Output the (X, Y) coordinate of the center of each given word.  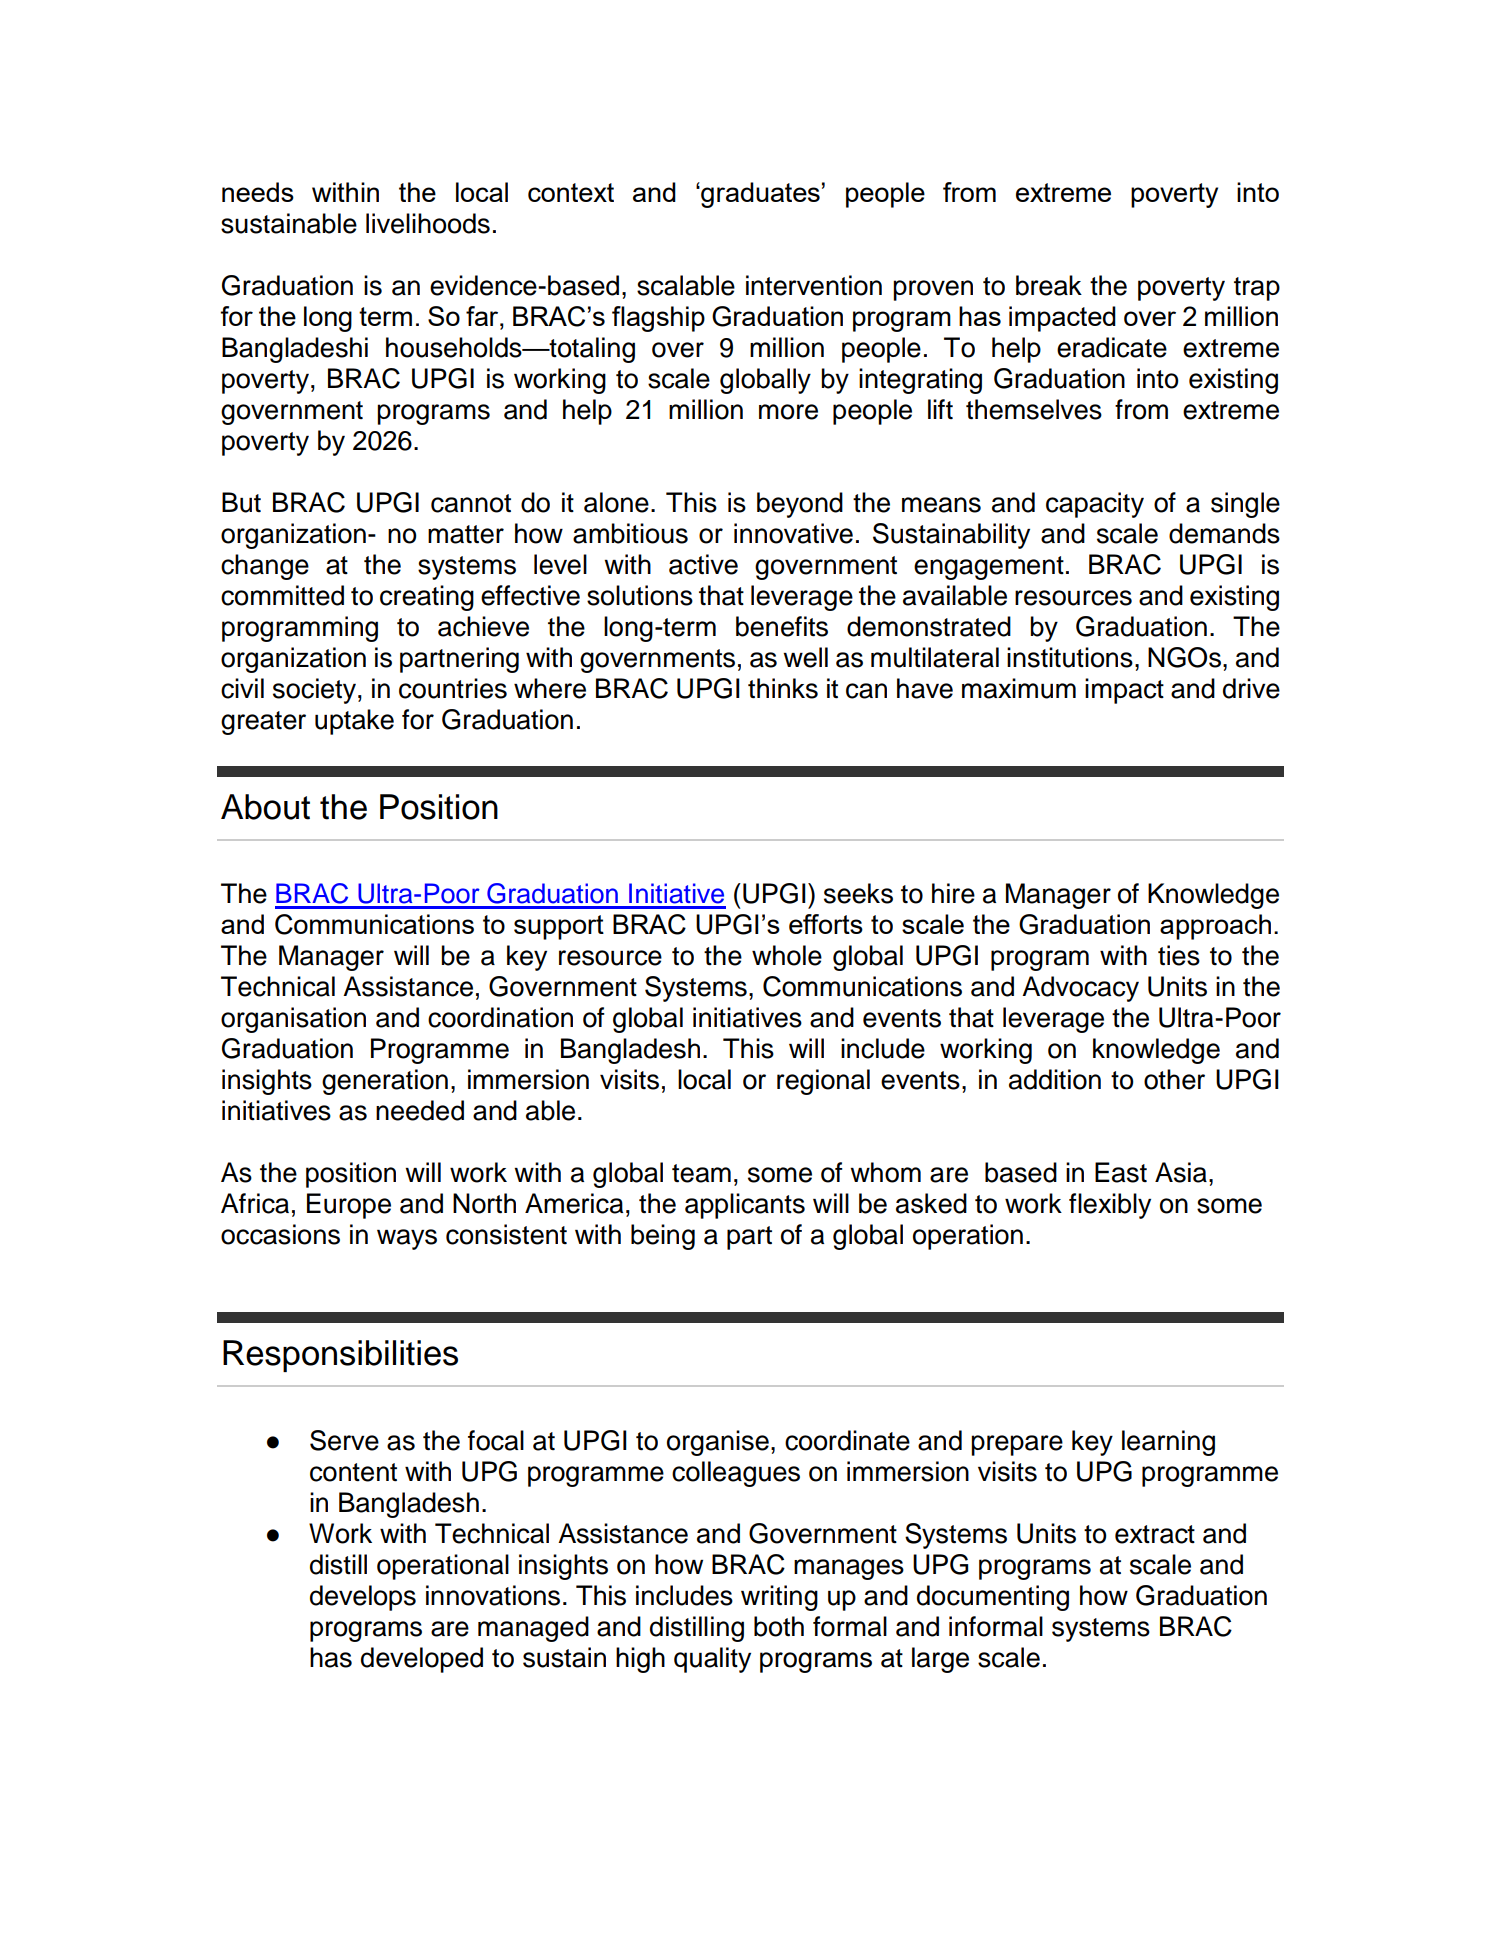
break (1049, 285)
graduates (759, 195)
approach (1215, 927)
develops (363, 1598)
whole (787, 955)
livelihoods (428, 223)
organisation (293, 1020)
